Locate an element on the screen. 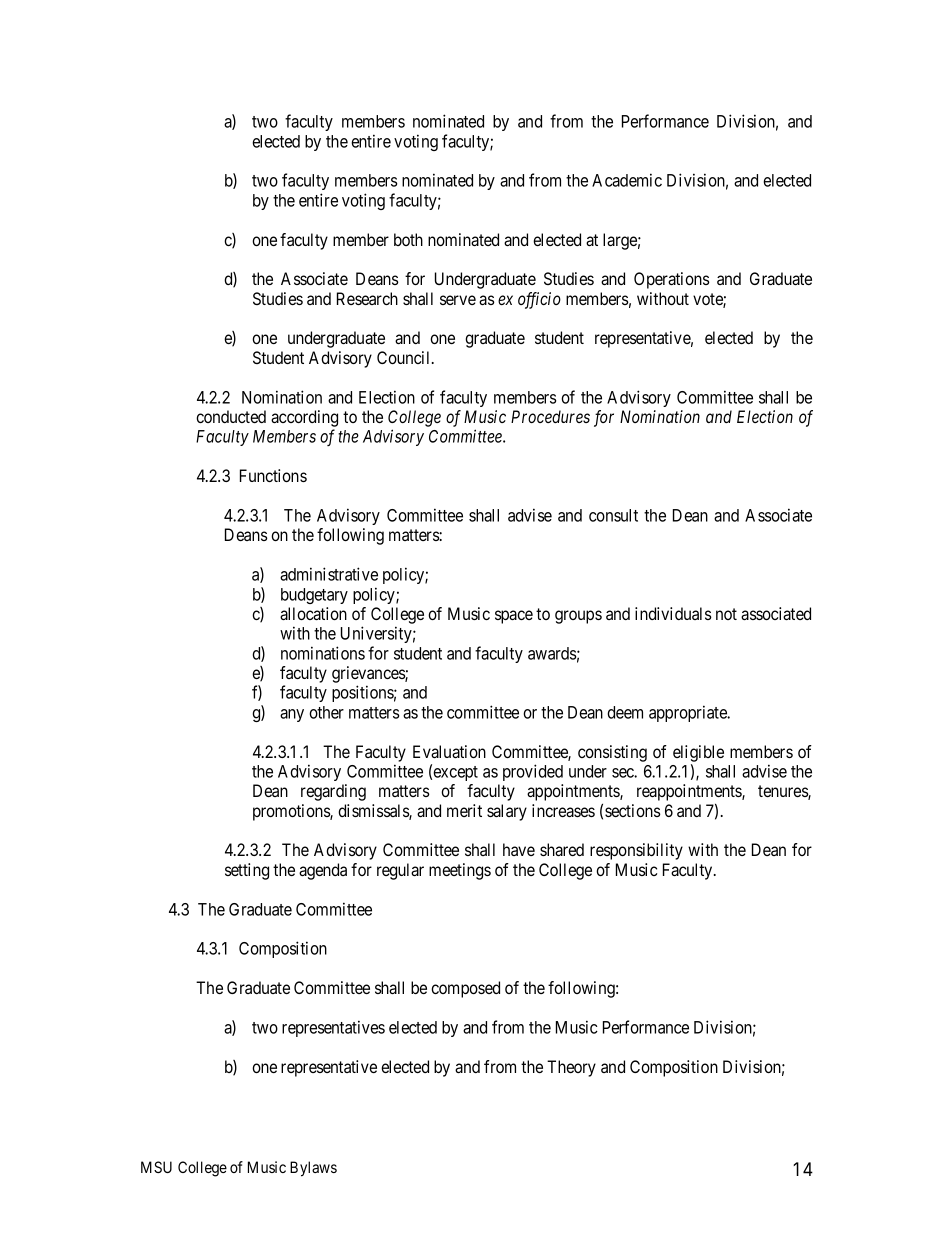 The image size is (952, 1233). Evaluation is located at coordinates (449, 751).
